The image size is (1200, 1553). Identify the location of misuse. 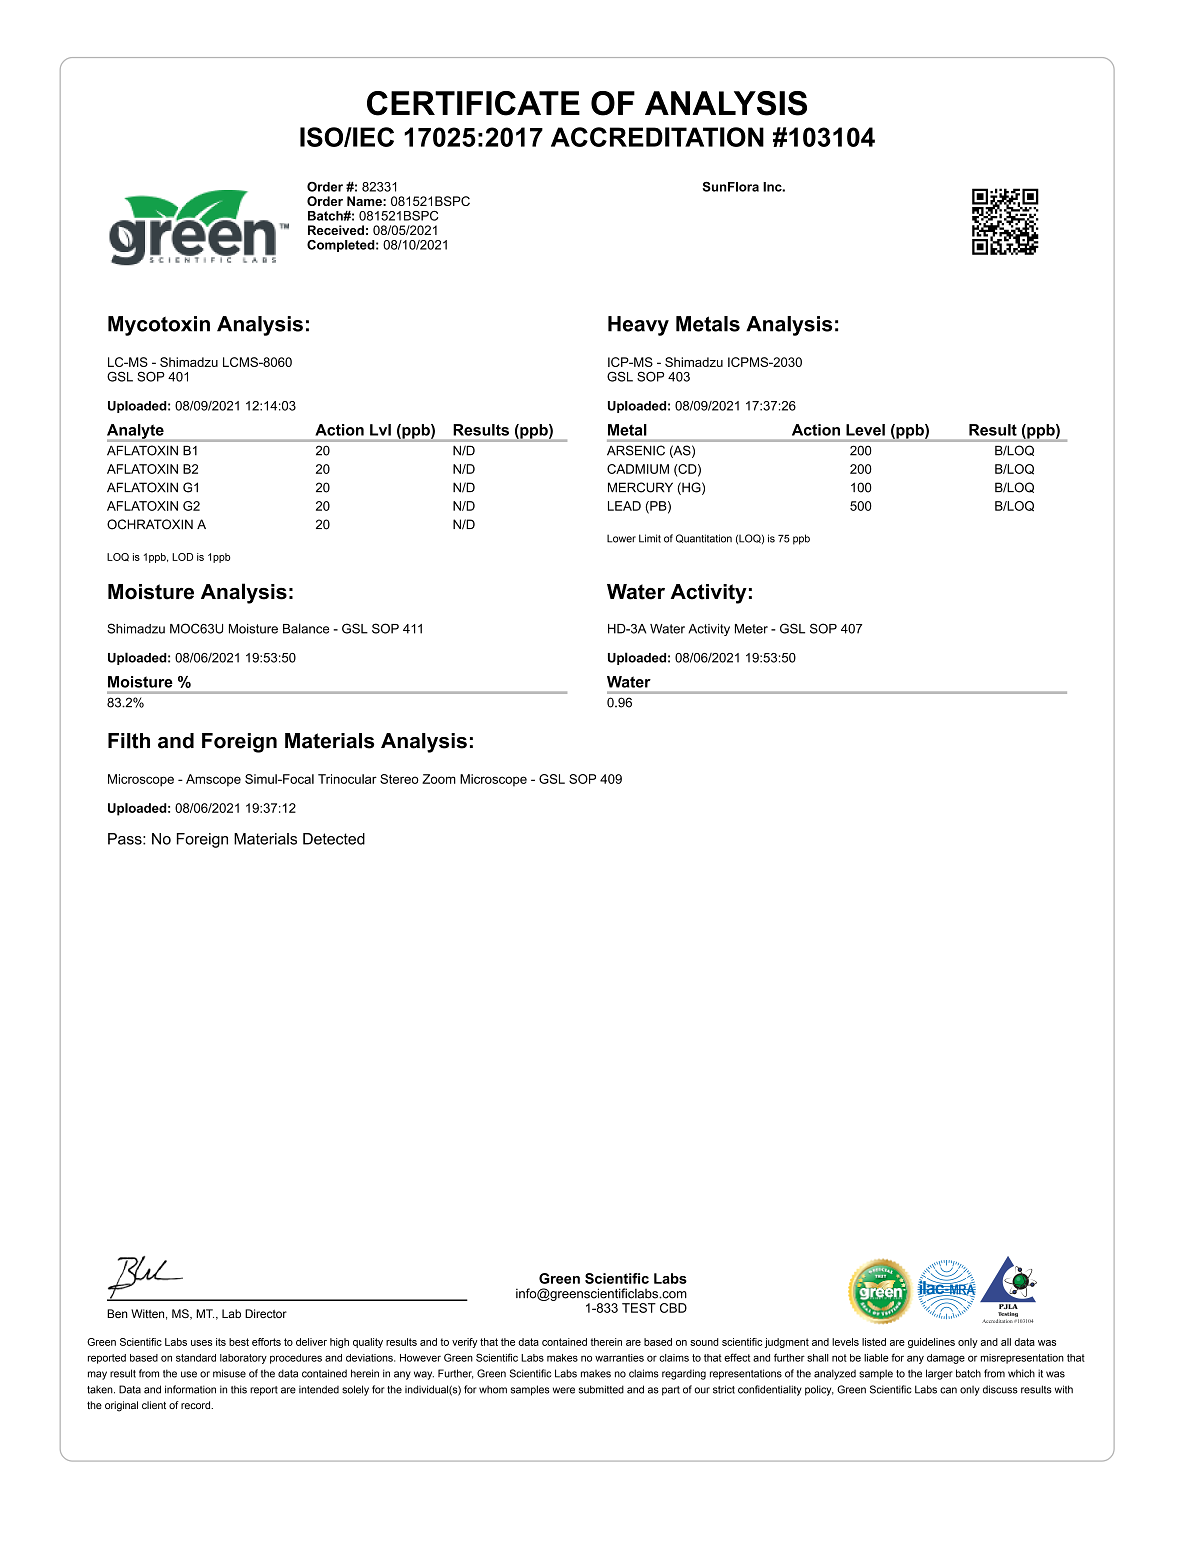
(229, 1373).
